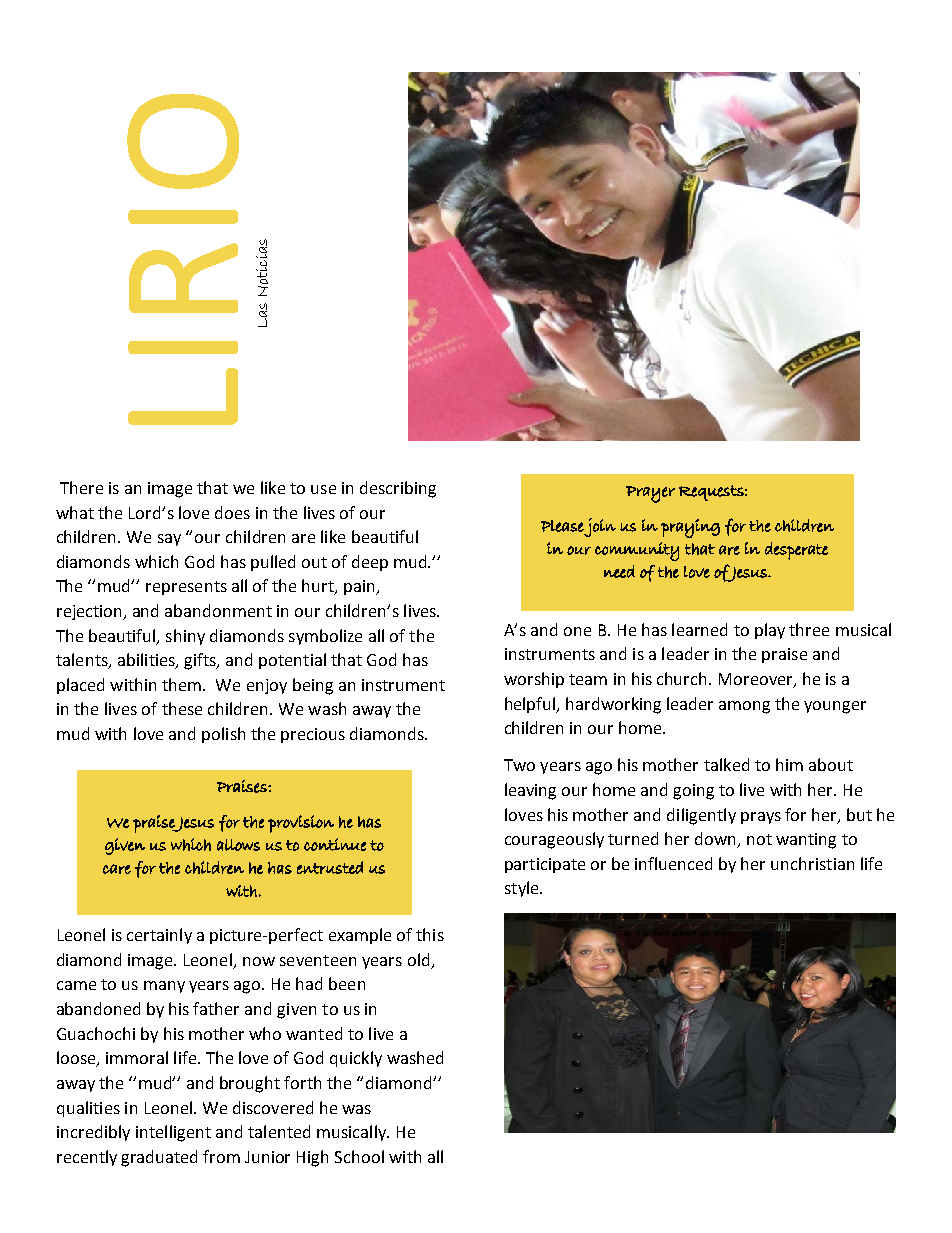  I want to click on old, so click(418, 959).
